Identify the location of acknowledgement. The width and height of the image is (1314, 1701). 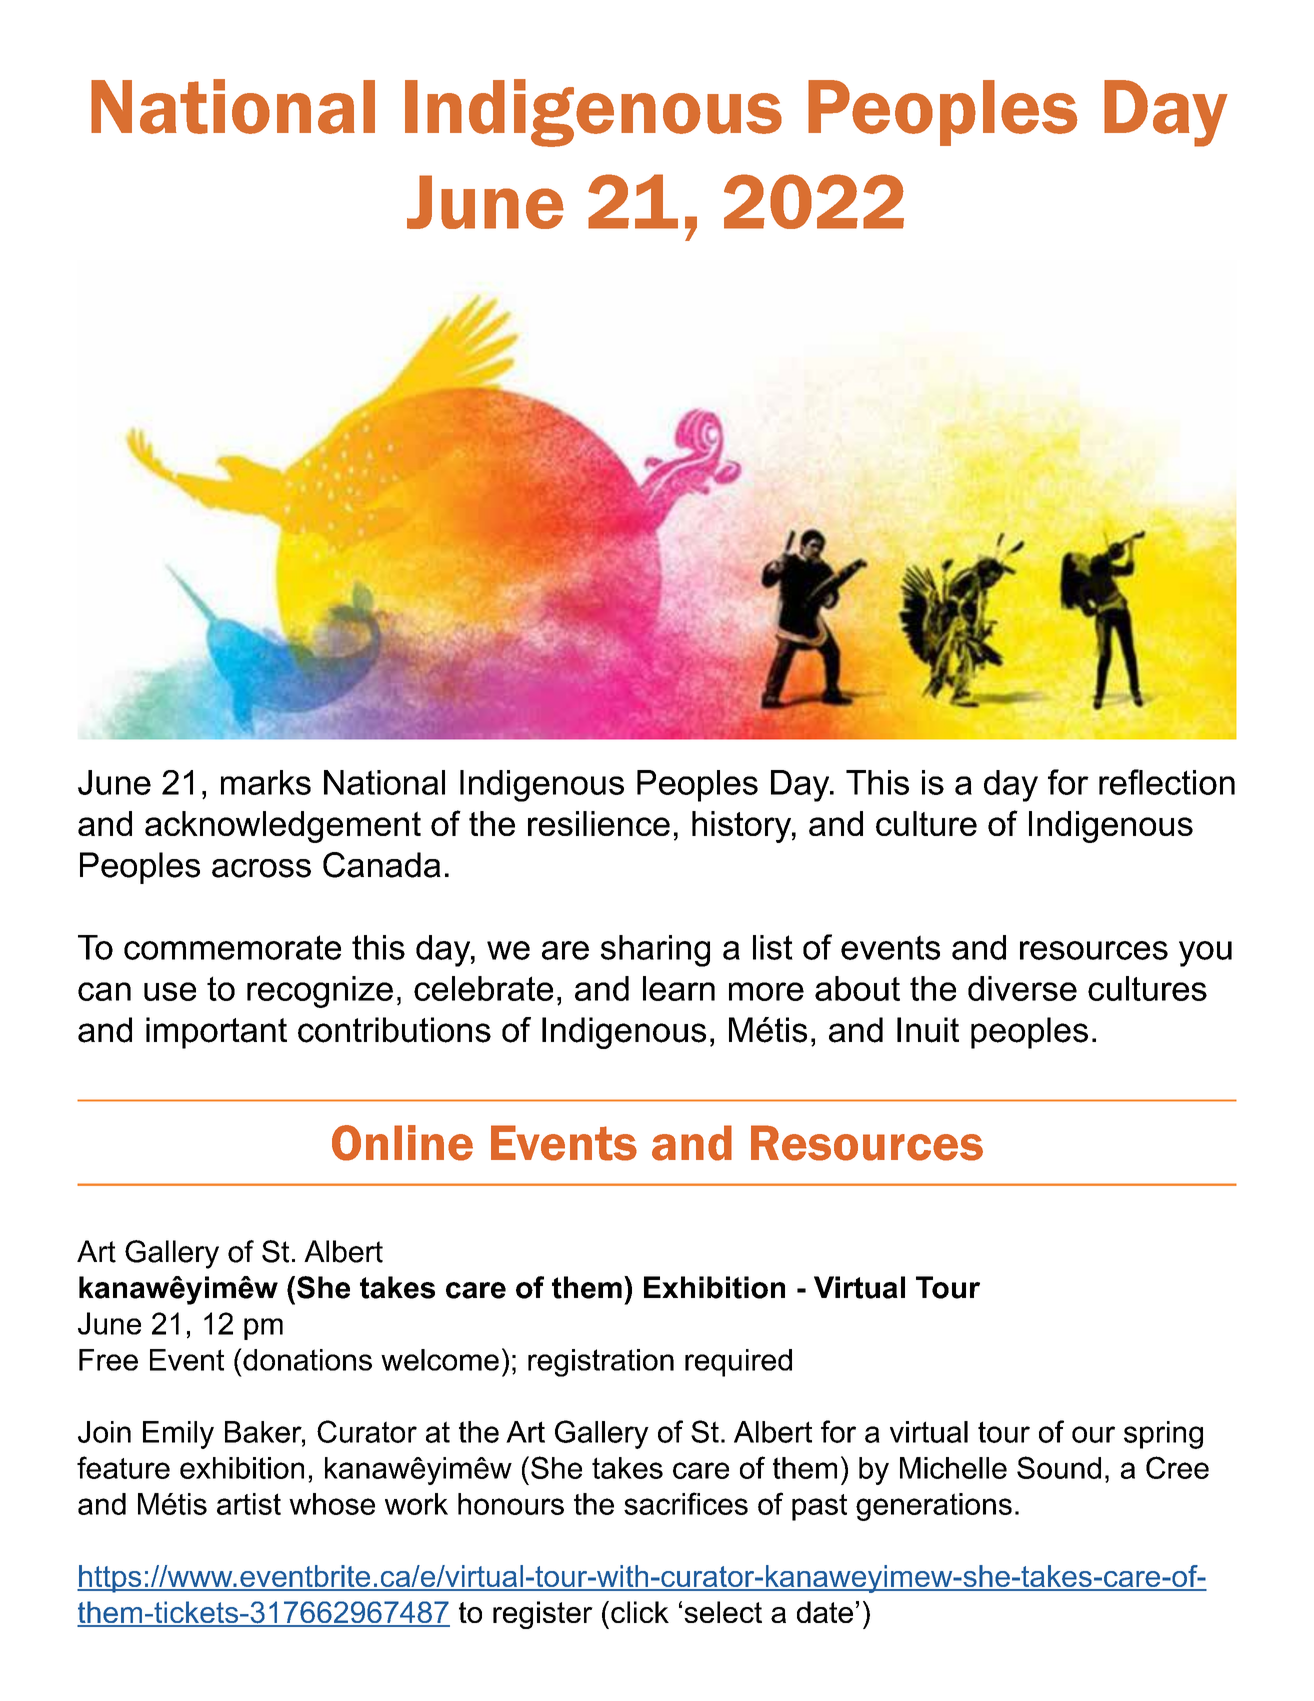
(283, 827).
